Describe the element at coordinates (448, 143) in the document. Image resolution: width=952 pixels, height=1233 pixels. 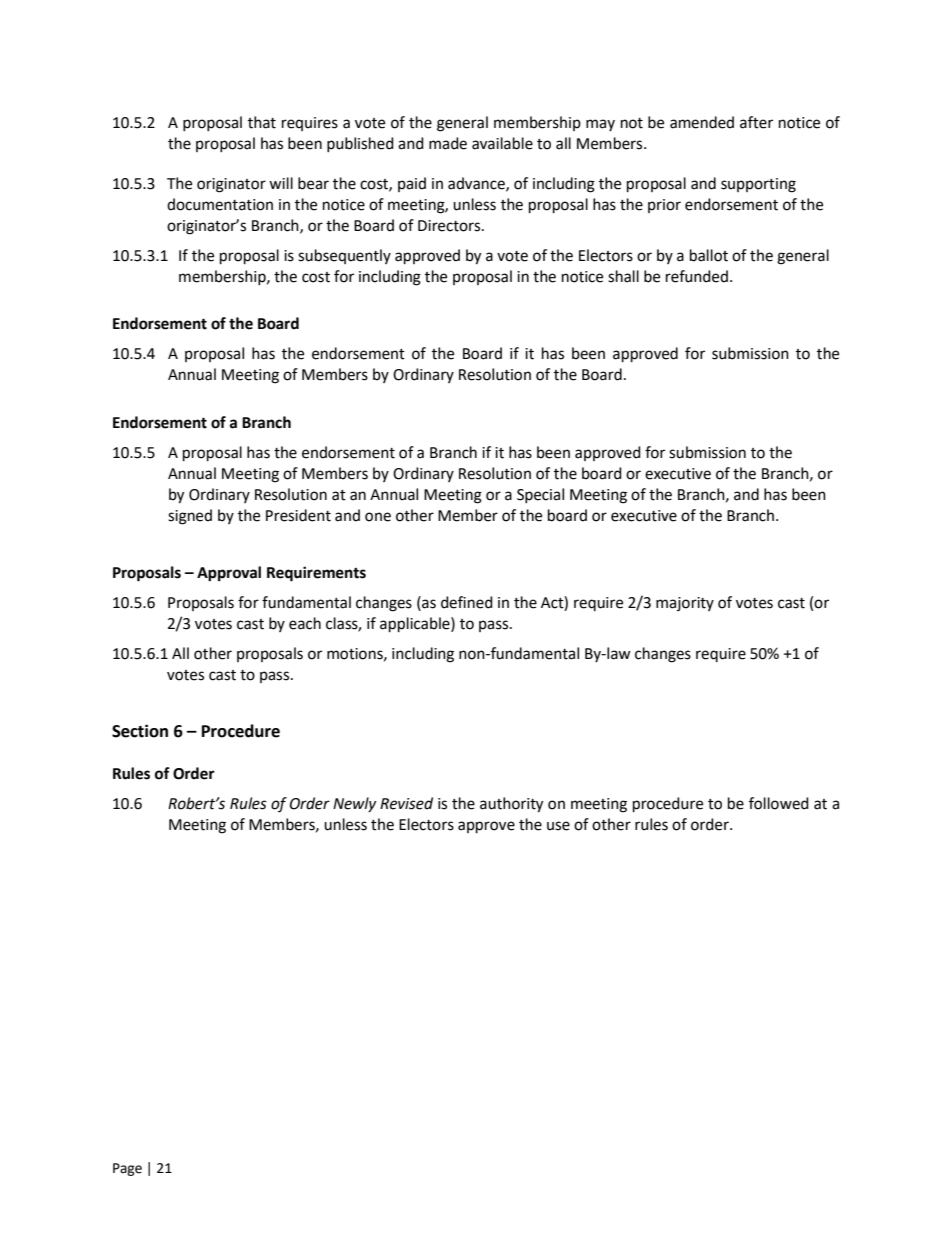
I see `made` at that location.
